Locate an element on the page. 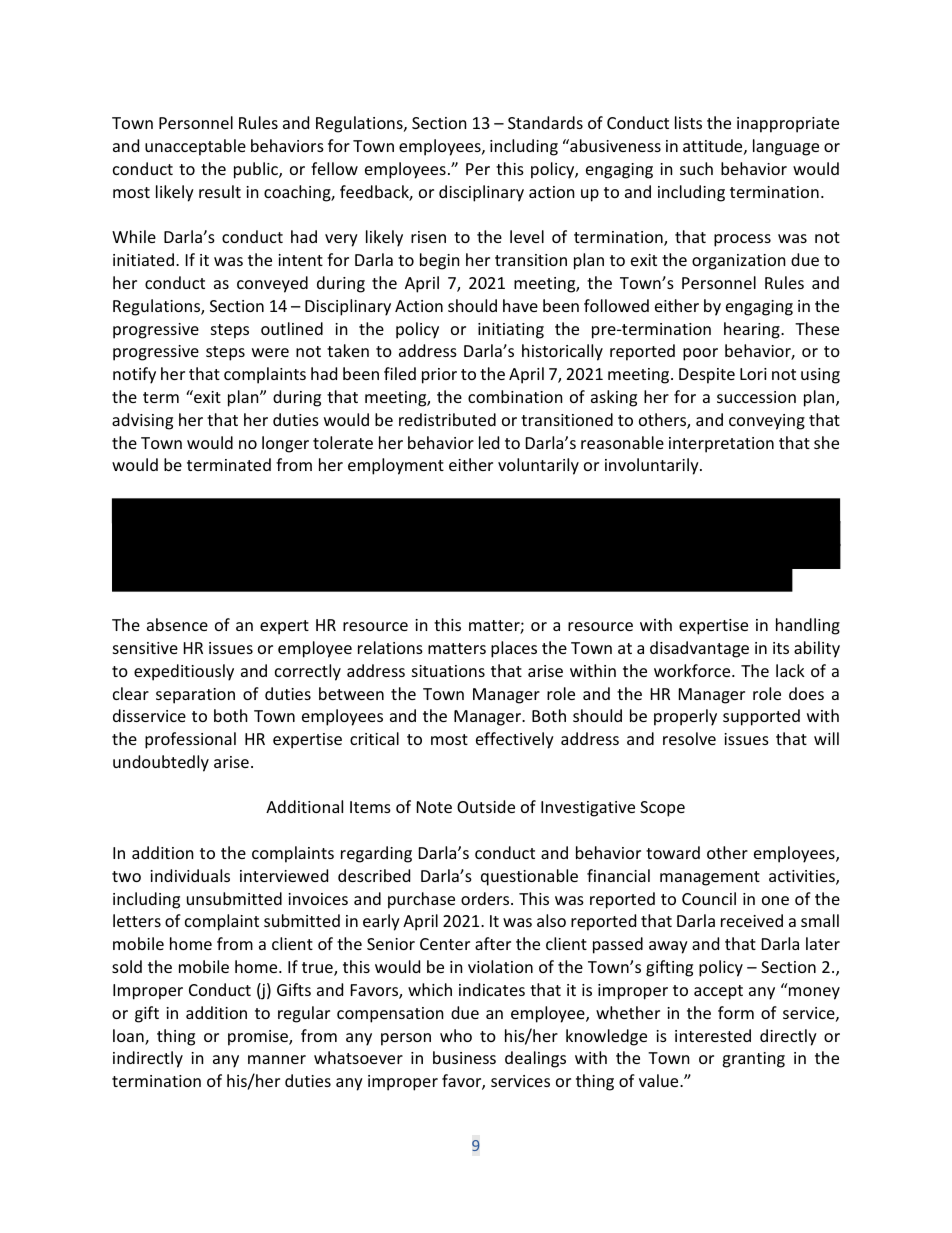 Image resolution: width=952 pixels, height=1233 pixels. were is located at coordinates (270, 352).
